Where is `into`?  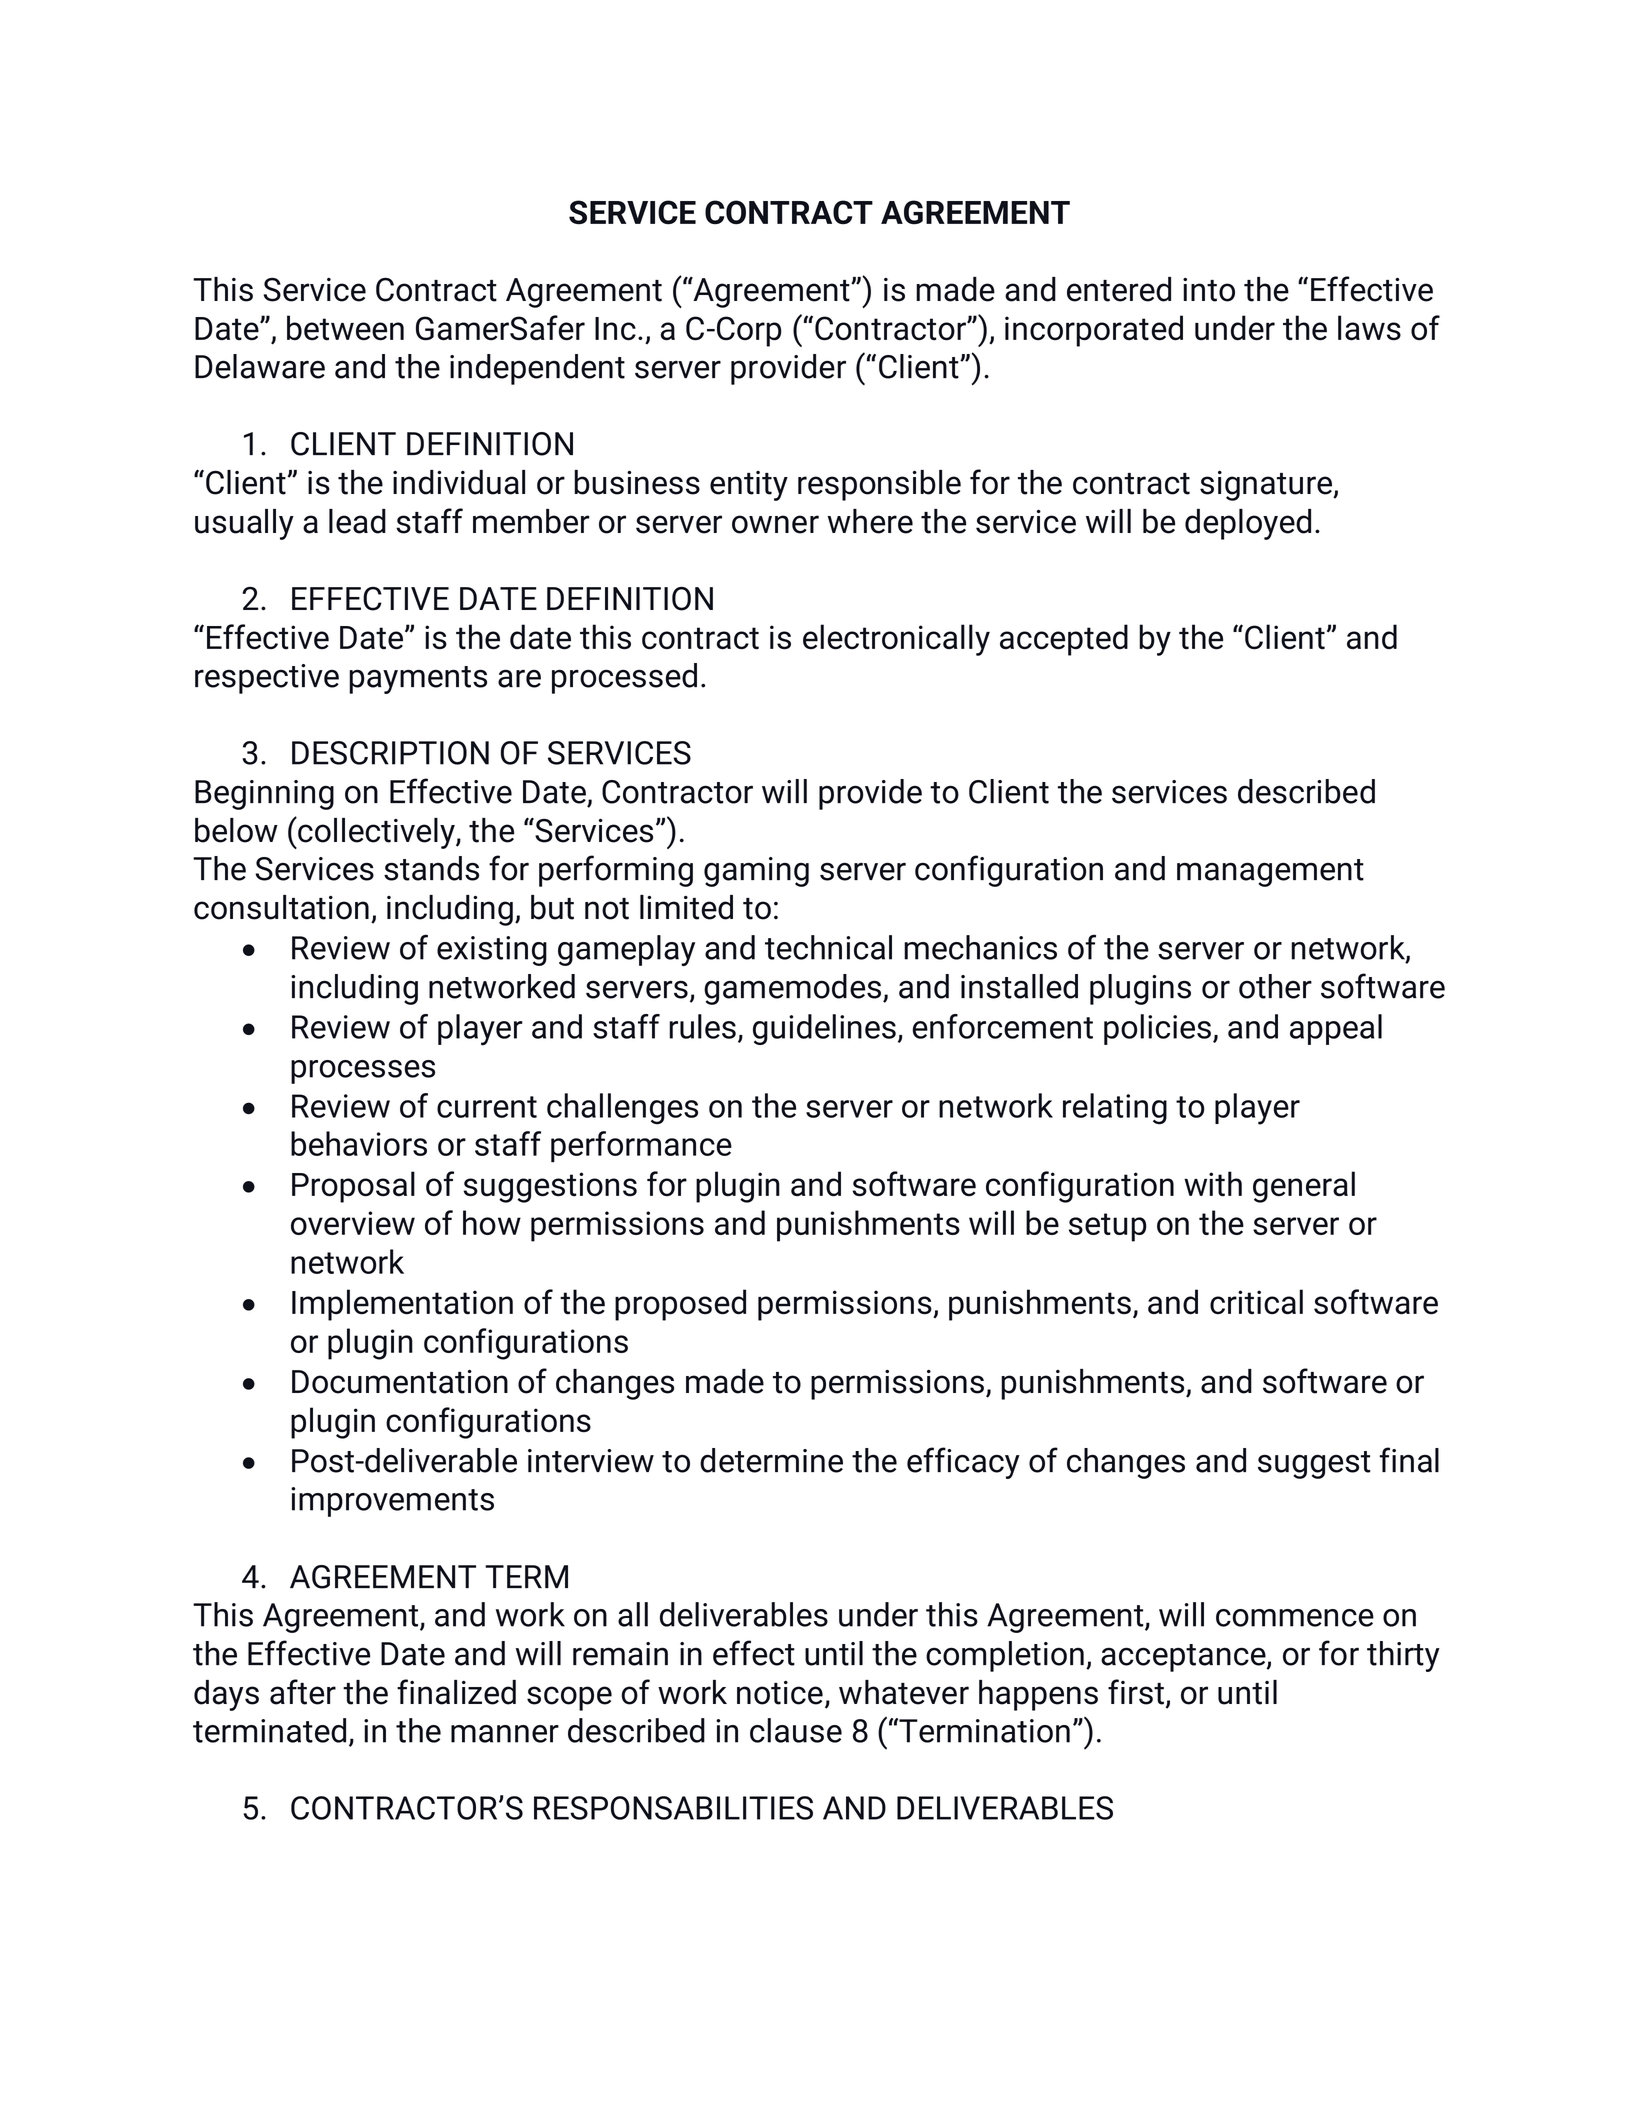 into is located at coordinates (1209, 290).
